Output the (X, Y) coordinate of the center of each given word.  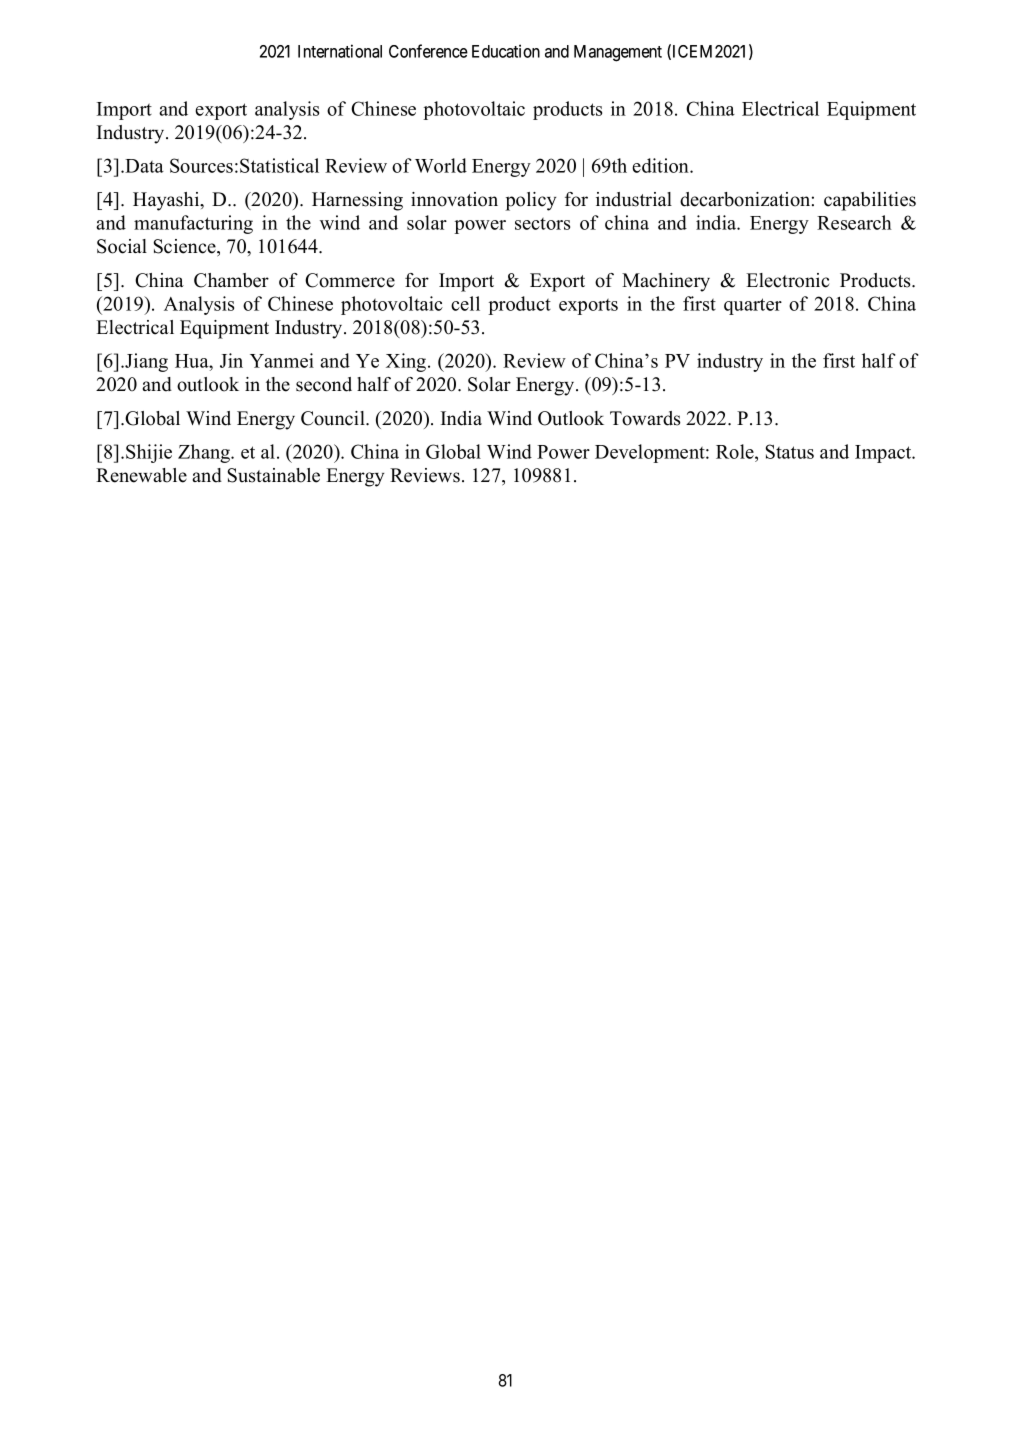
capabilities (870, 201)
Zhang (205, 453)
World (441, 165)
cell (465, 303)
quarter (753, 306)
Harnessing (357, 201)
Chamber (231, 280)
